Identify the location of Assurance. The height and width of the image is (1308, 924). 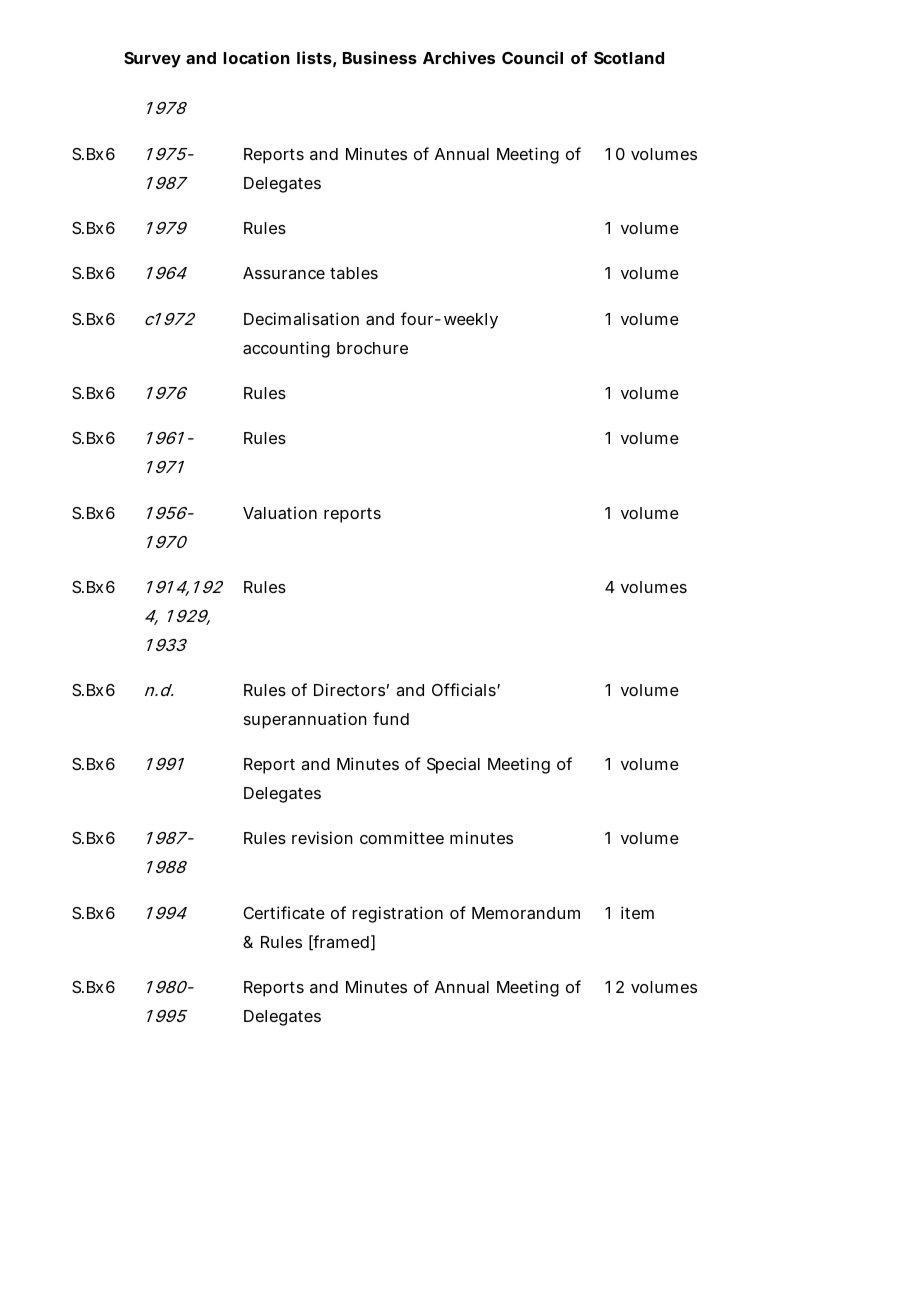
(284, 273).
